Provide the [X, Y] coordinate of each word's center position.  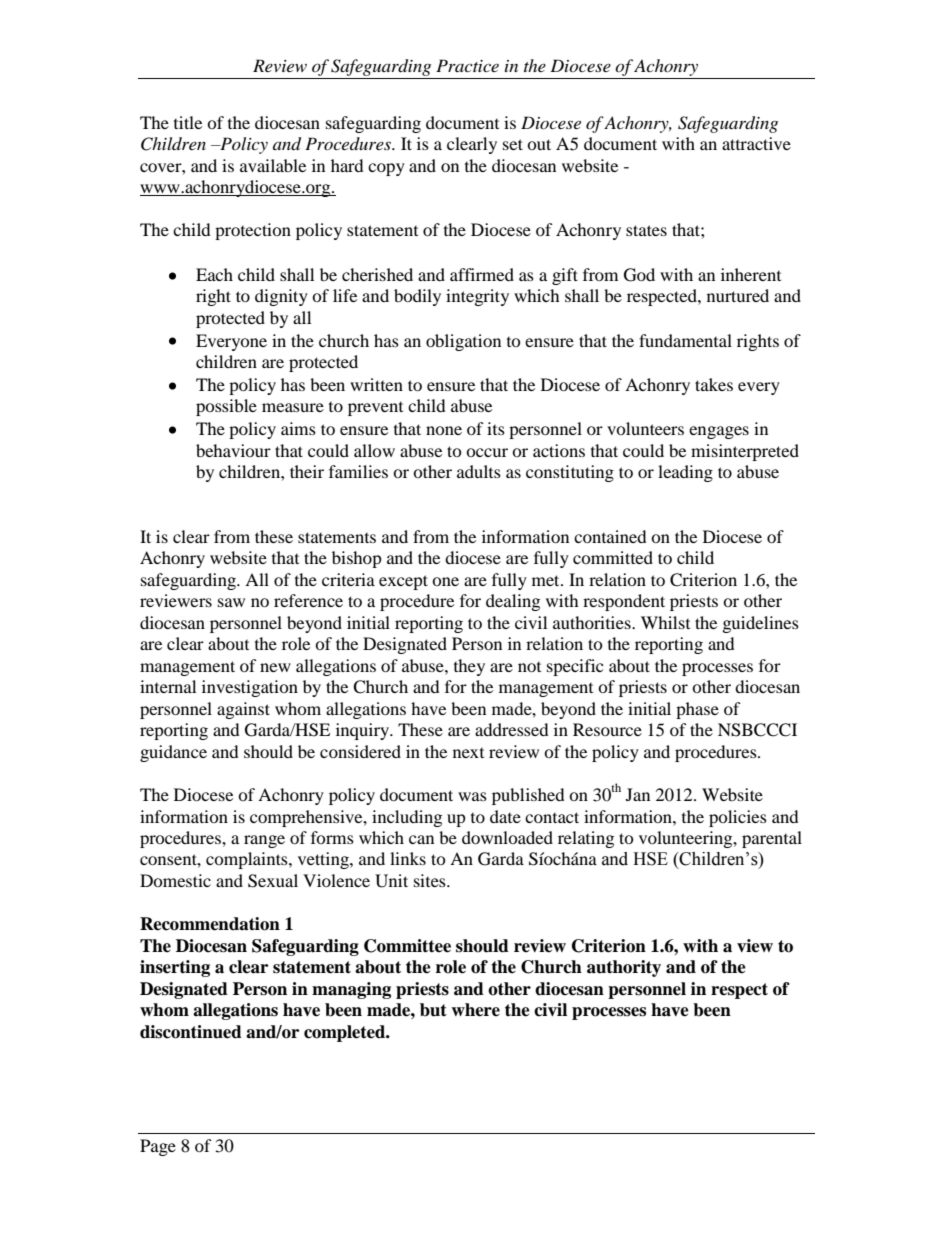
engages [719, 432]
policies [738, 818]
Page [158, 1147]
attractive [756, 143]
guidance [173, 753]
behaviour [233, 450]
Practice [467, 65]
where [475, 1010]
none [444, 430]
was [472, 796]
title [188, 122]
